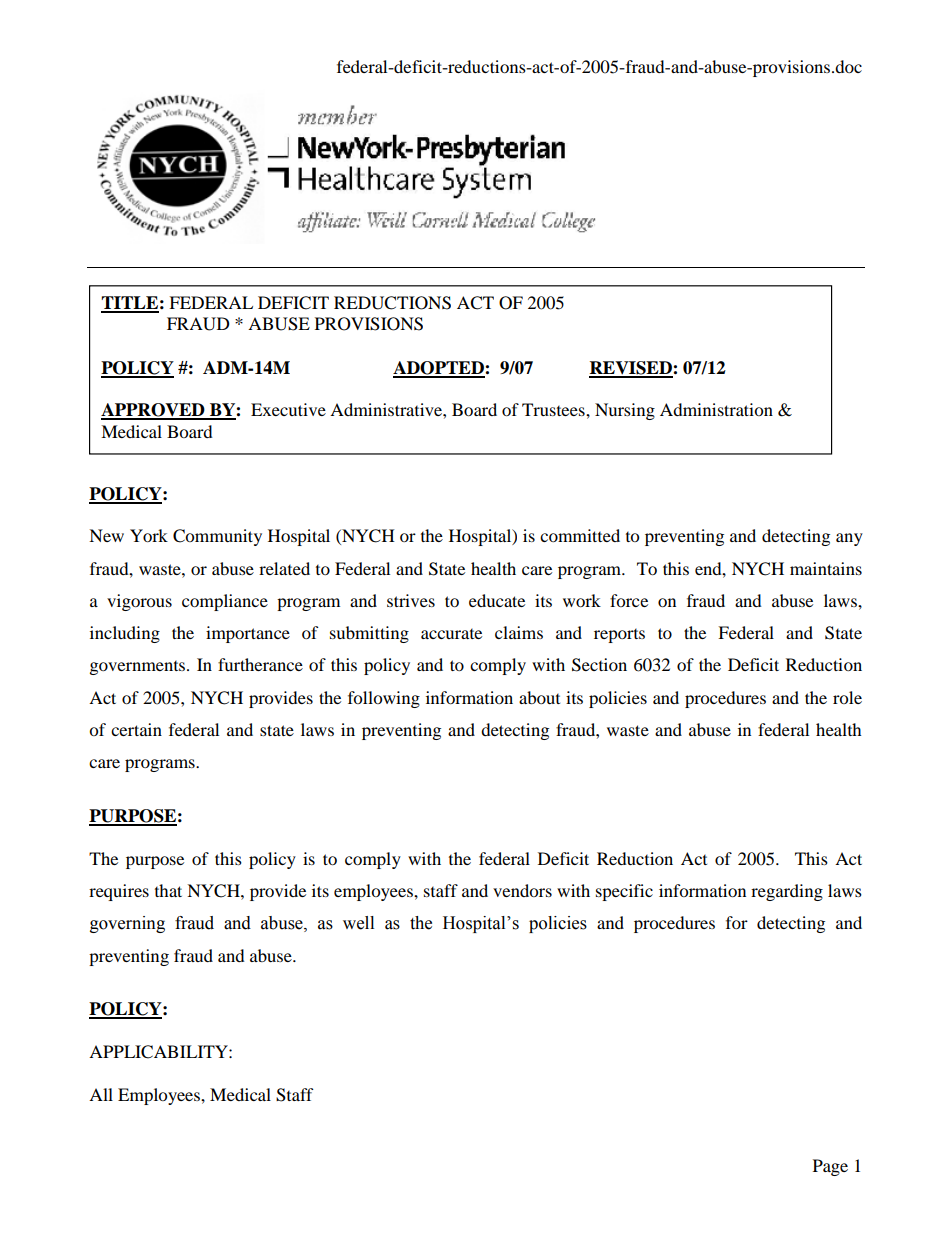 This image has width=952, height=1233. I want to click on governments, so click(139, 668).
